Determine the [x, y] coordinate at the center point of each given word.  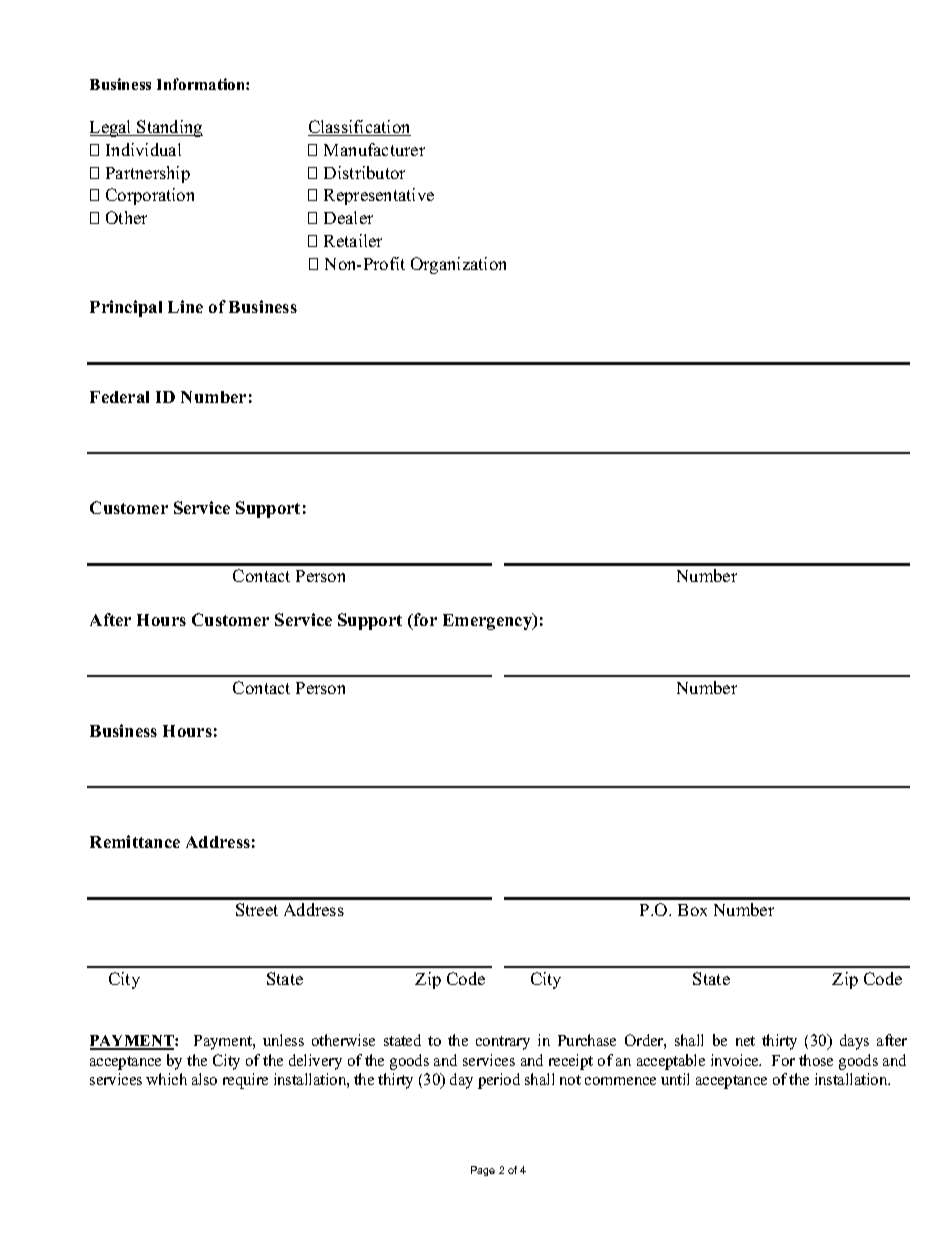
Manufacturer [374, 149]
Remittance [135, 841]
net [745, 1041]
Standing [169, 128]
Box [692, 910]
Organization [458, 265]
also [204, 1079]
